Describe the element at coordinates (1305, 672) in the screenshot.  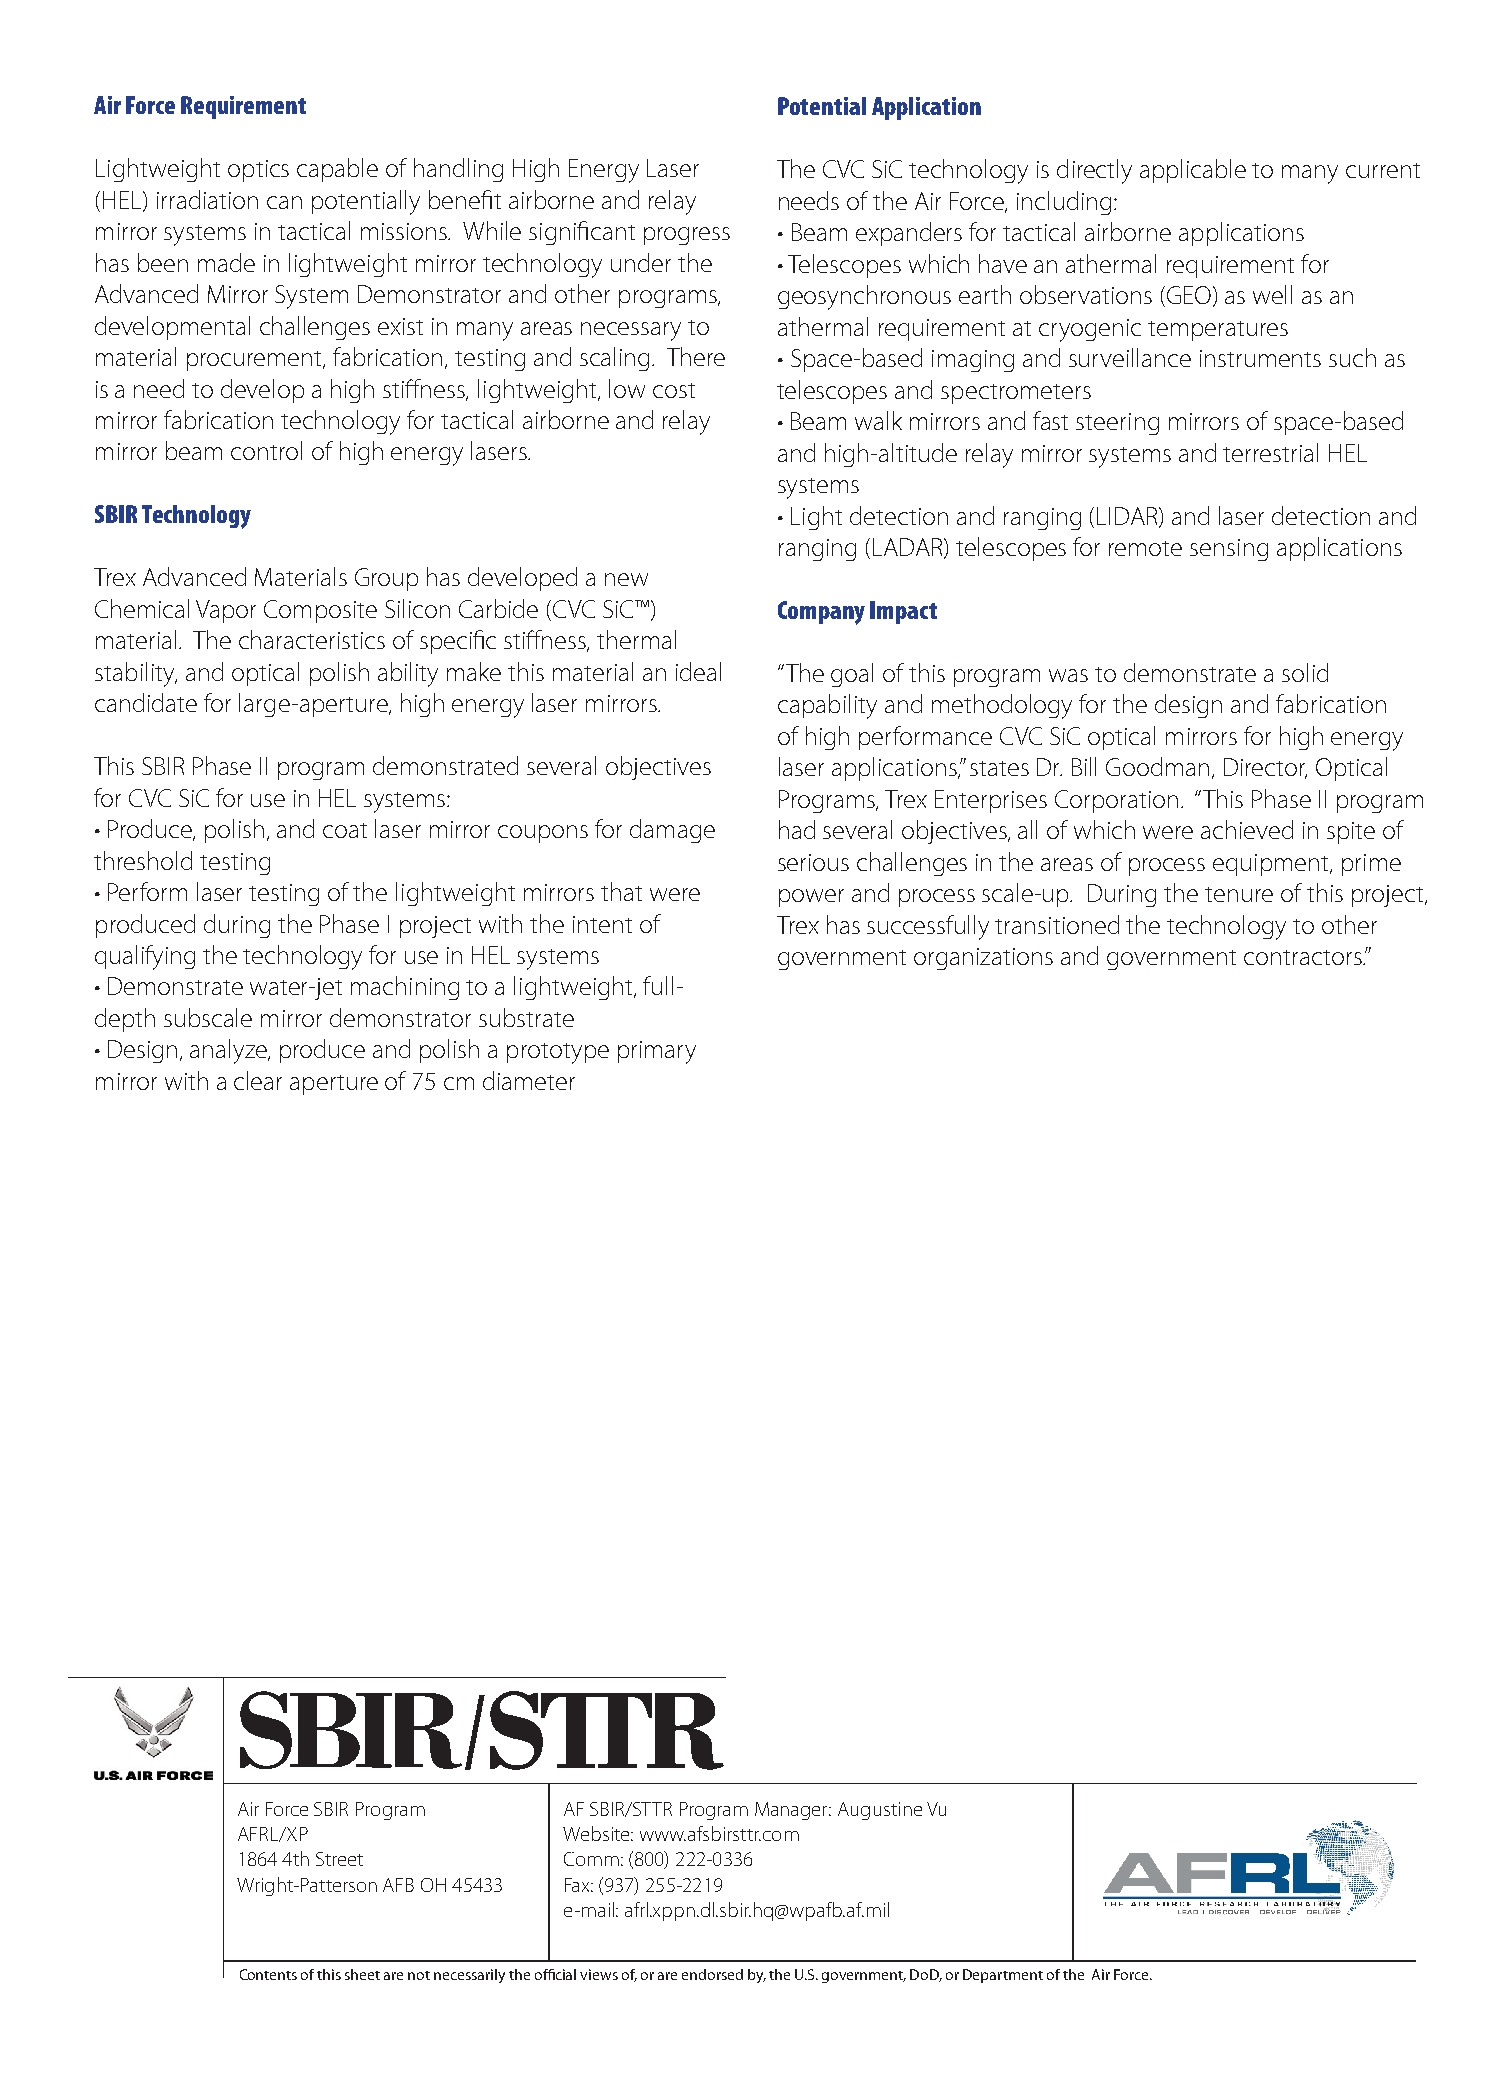
I see `solid` at that location.
